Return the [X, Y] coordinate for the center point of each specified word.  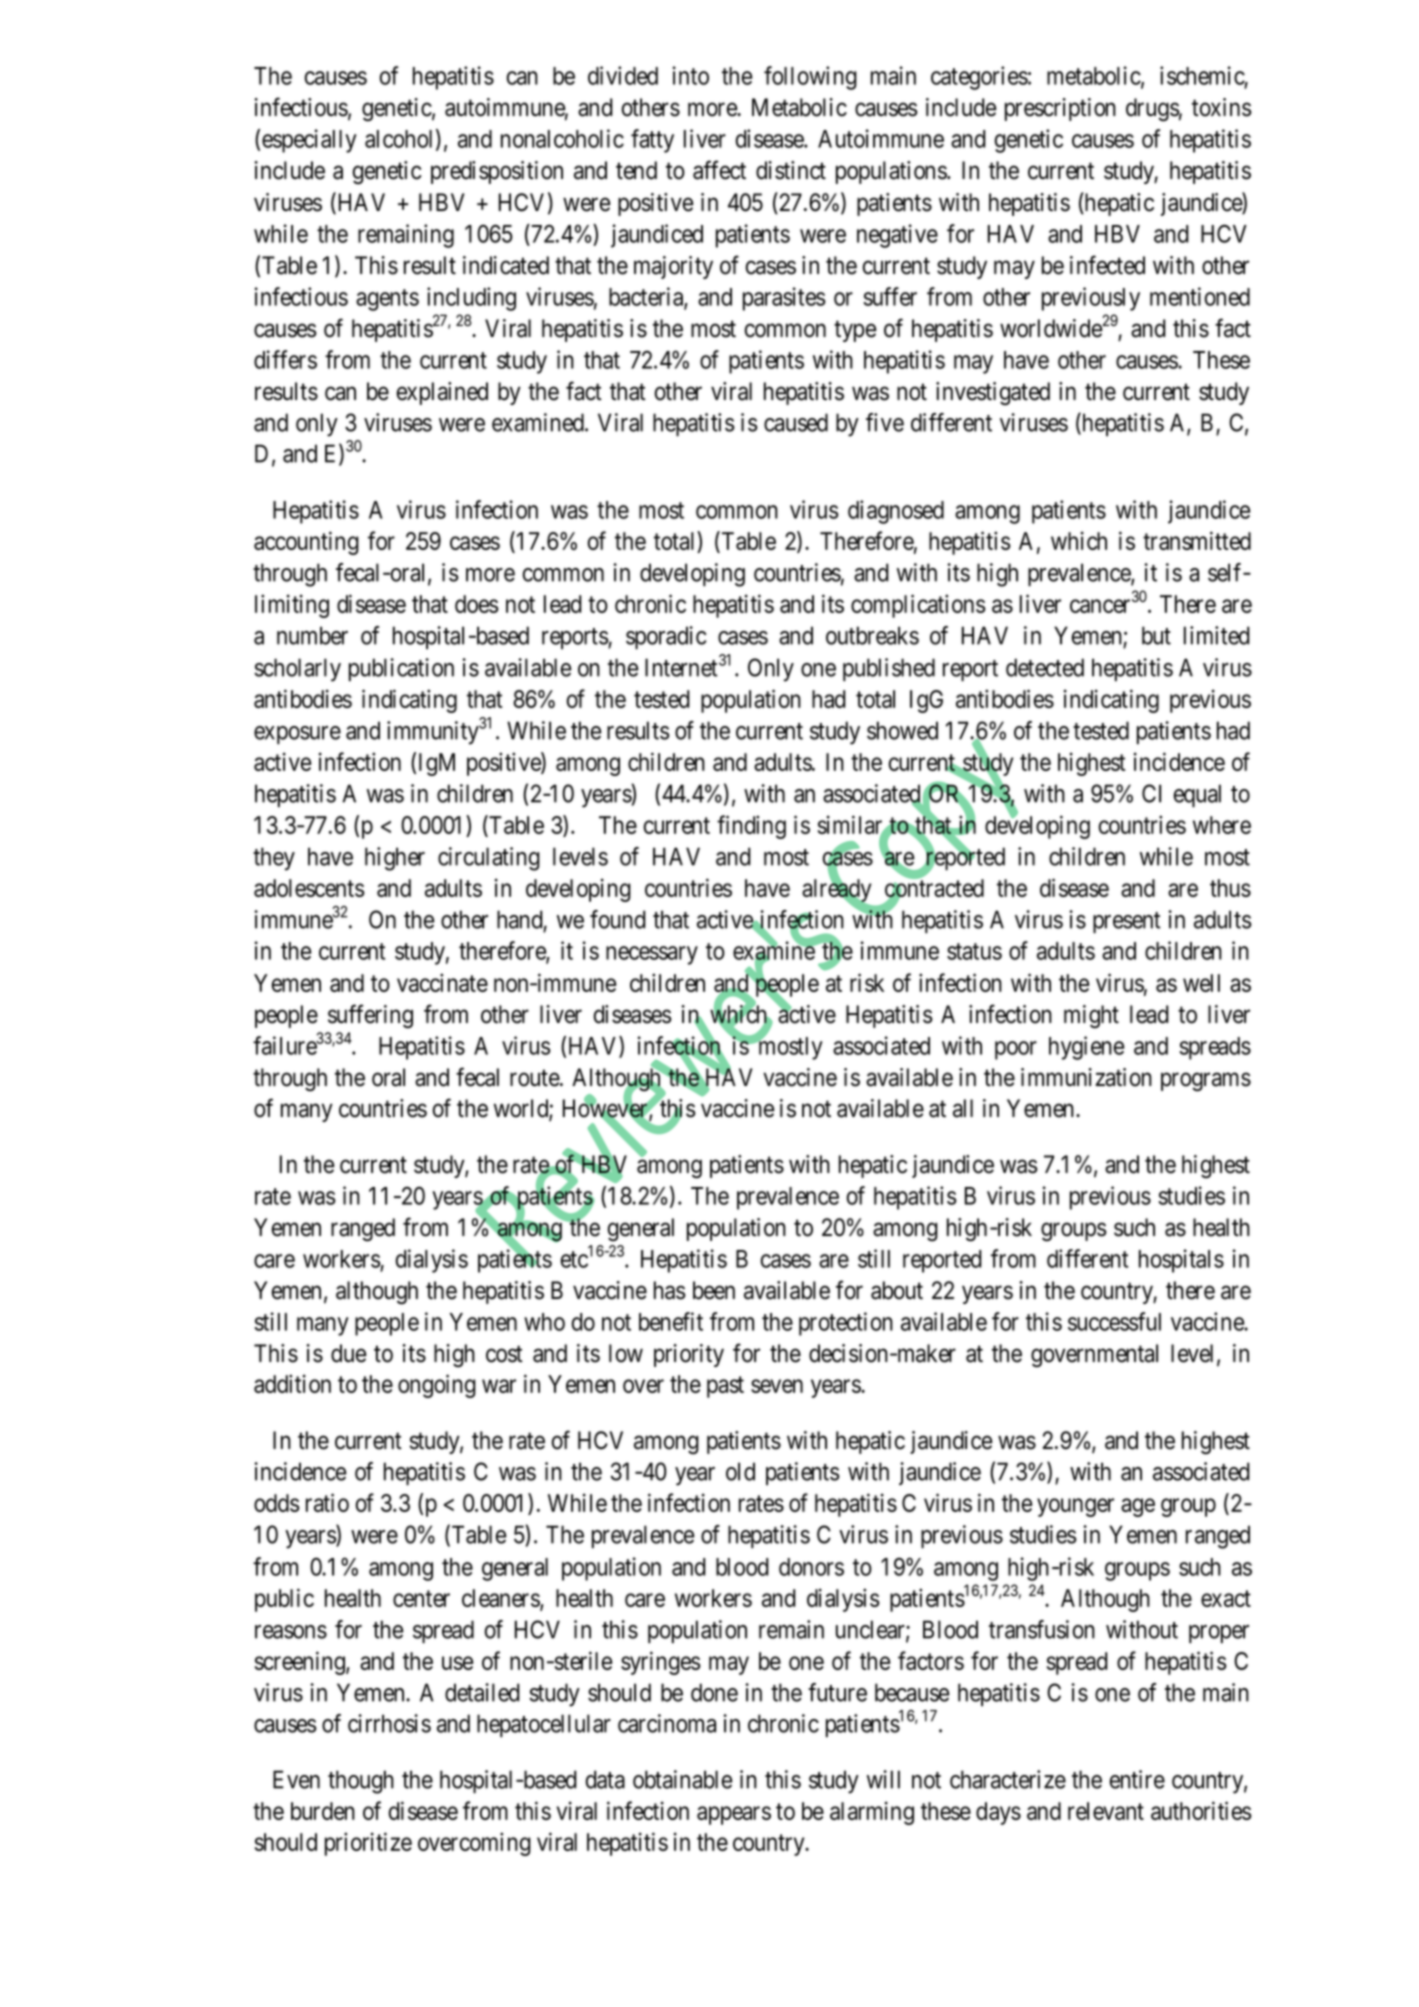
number [312, 635]
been [714, 1290]
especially [309, 141]
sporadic [666, 638]
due [348, 1353]
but [1156, 635]
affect [719, 170]
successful [1114, 1321]
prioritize [368, 1844]
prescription [1060, 109]
